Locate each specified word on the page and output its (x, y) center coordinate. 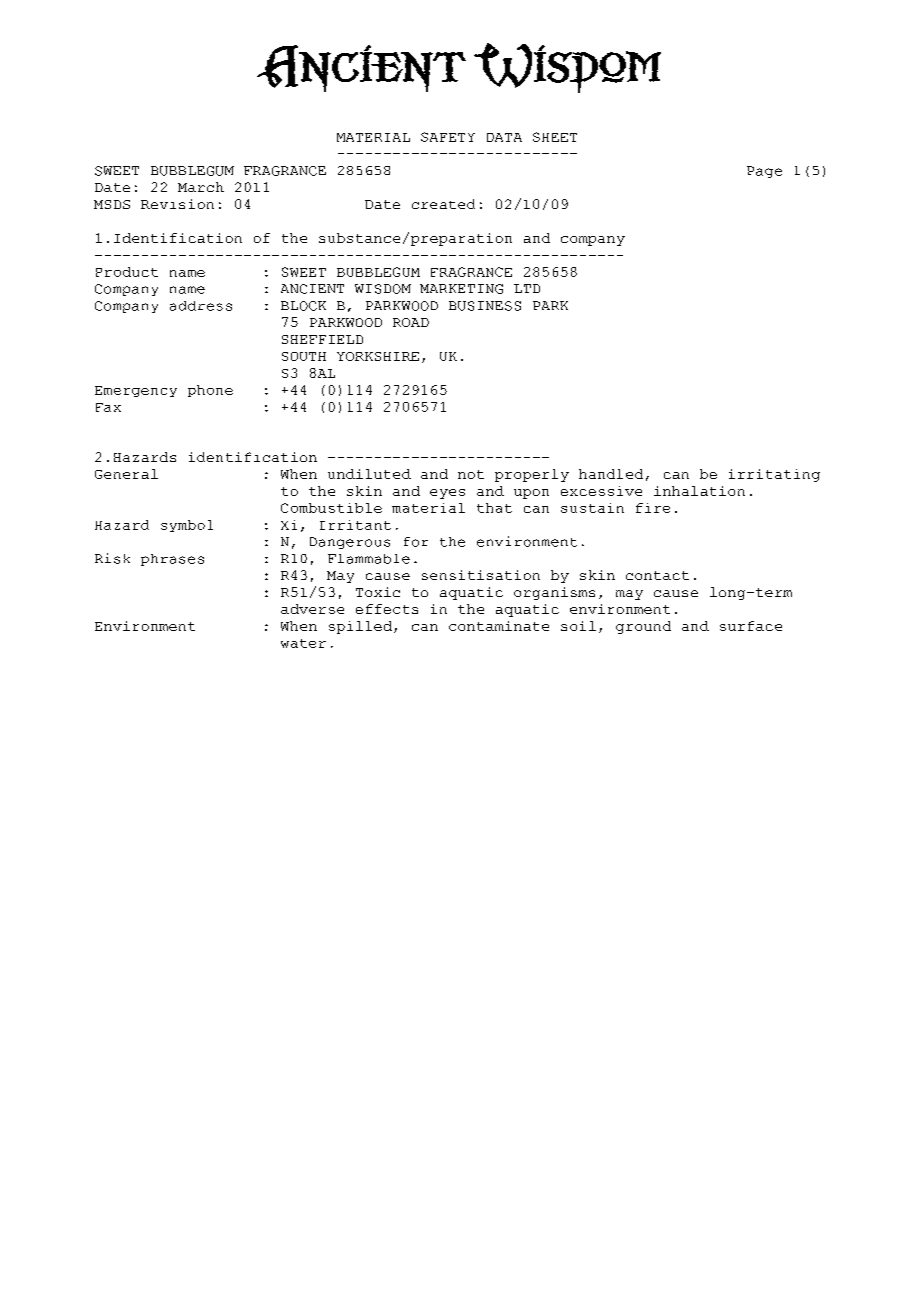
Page (764, 172)
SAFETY (448, 137)
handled (611, 474)
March (201, 187)
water (303, 643)
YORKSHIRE (378, 356)
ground (643, 627)
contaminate (499, 626)
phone (210, 391)
